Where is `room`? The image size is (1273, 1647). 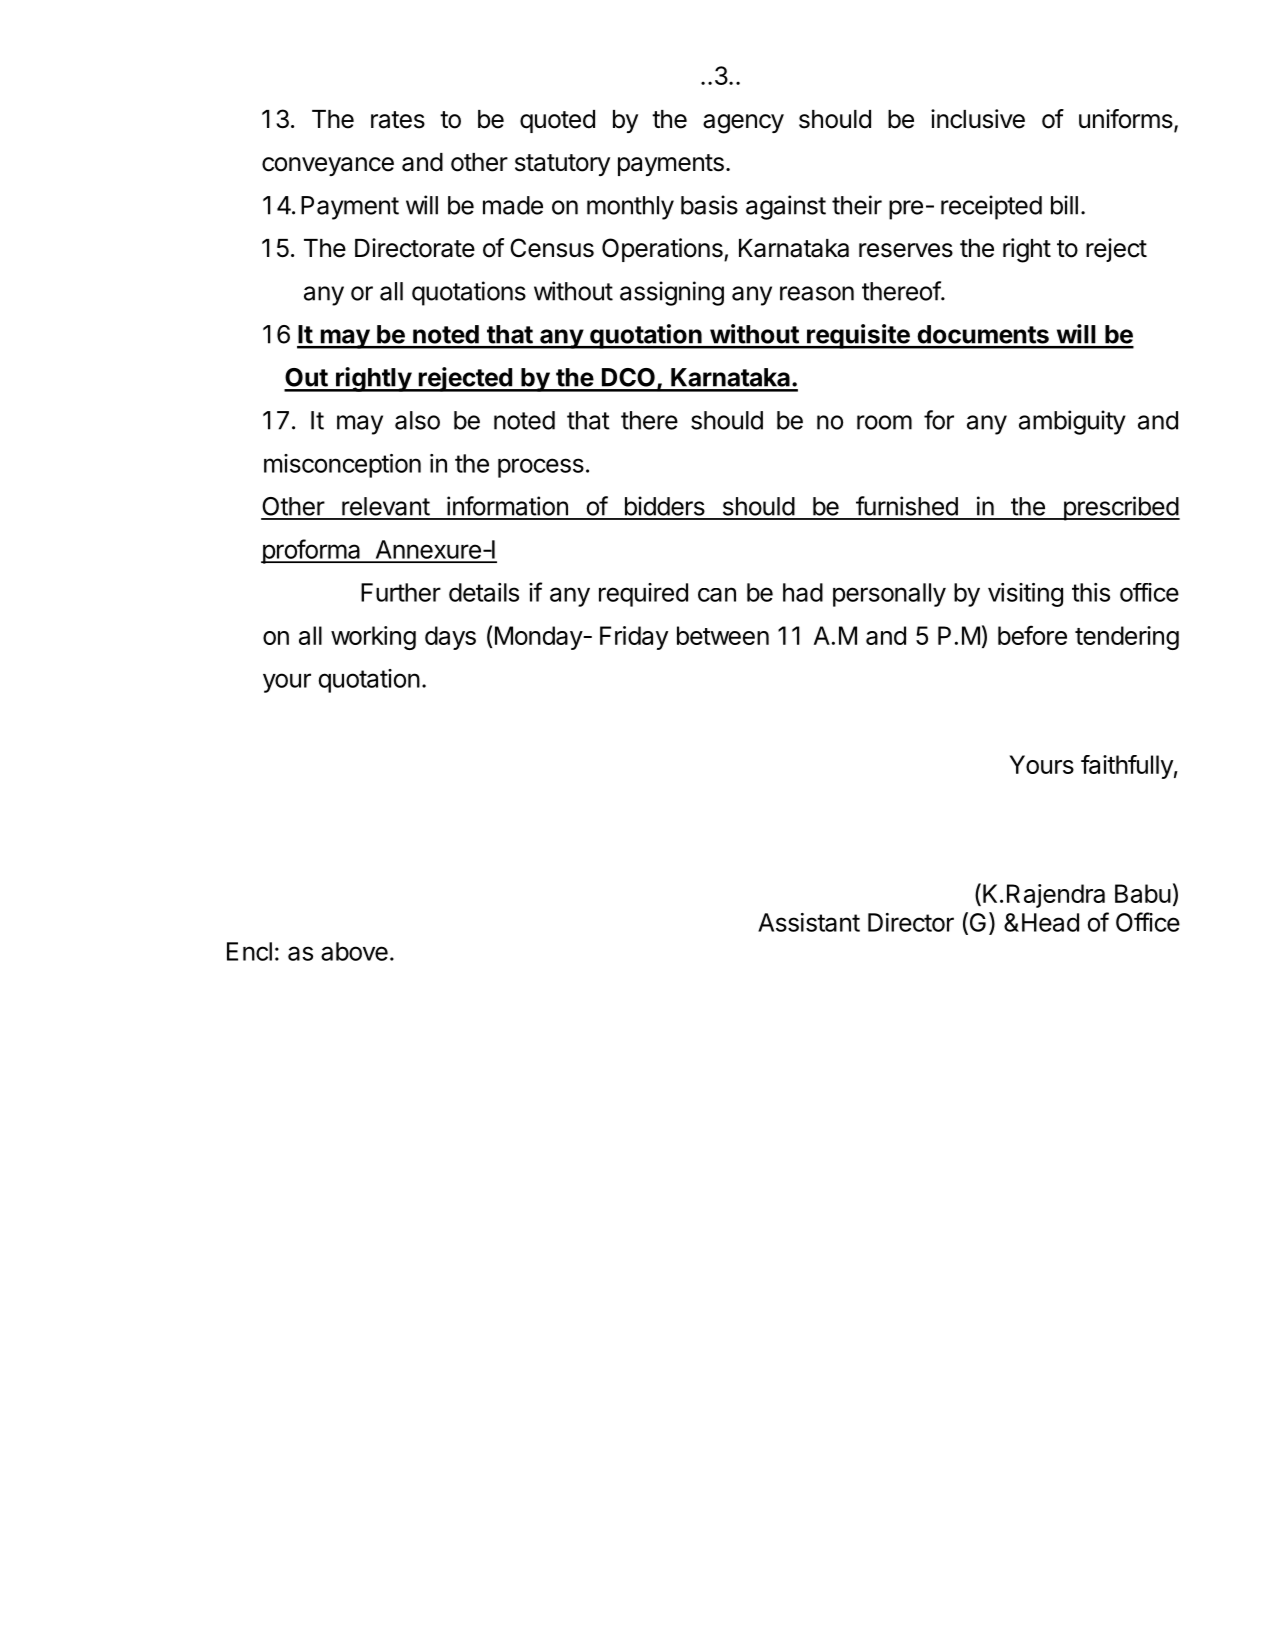
room is located at coordinates (884, 422).
